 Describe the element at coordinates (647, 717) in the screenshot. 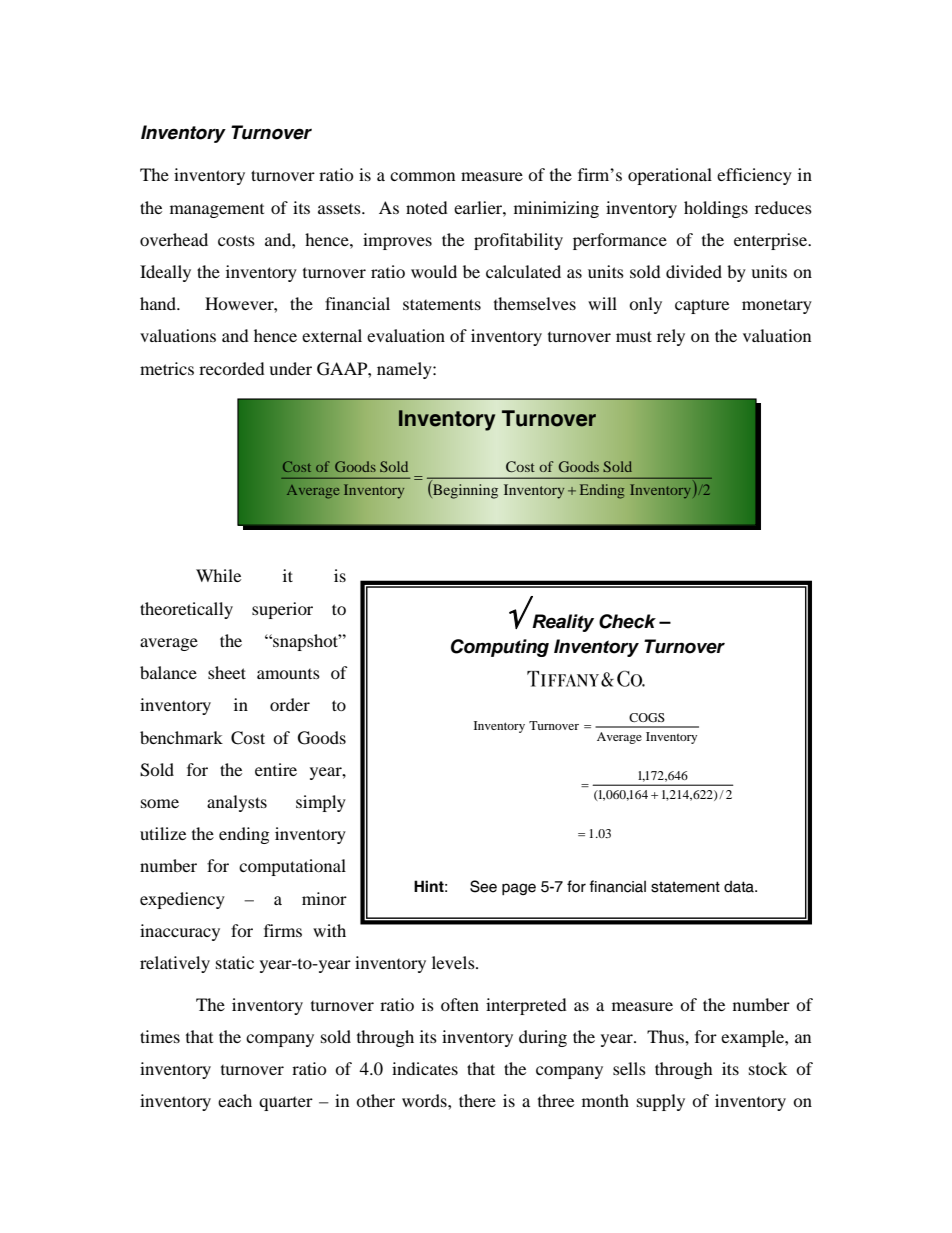

I see `COGS` at that location.
